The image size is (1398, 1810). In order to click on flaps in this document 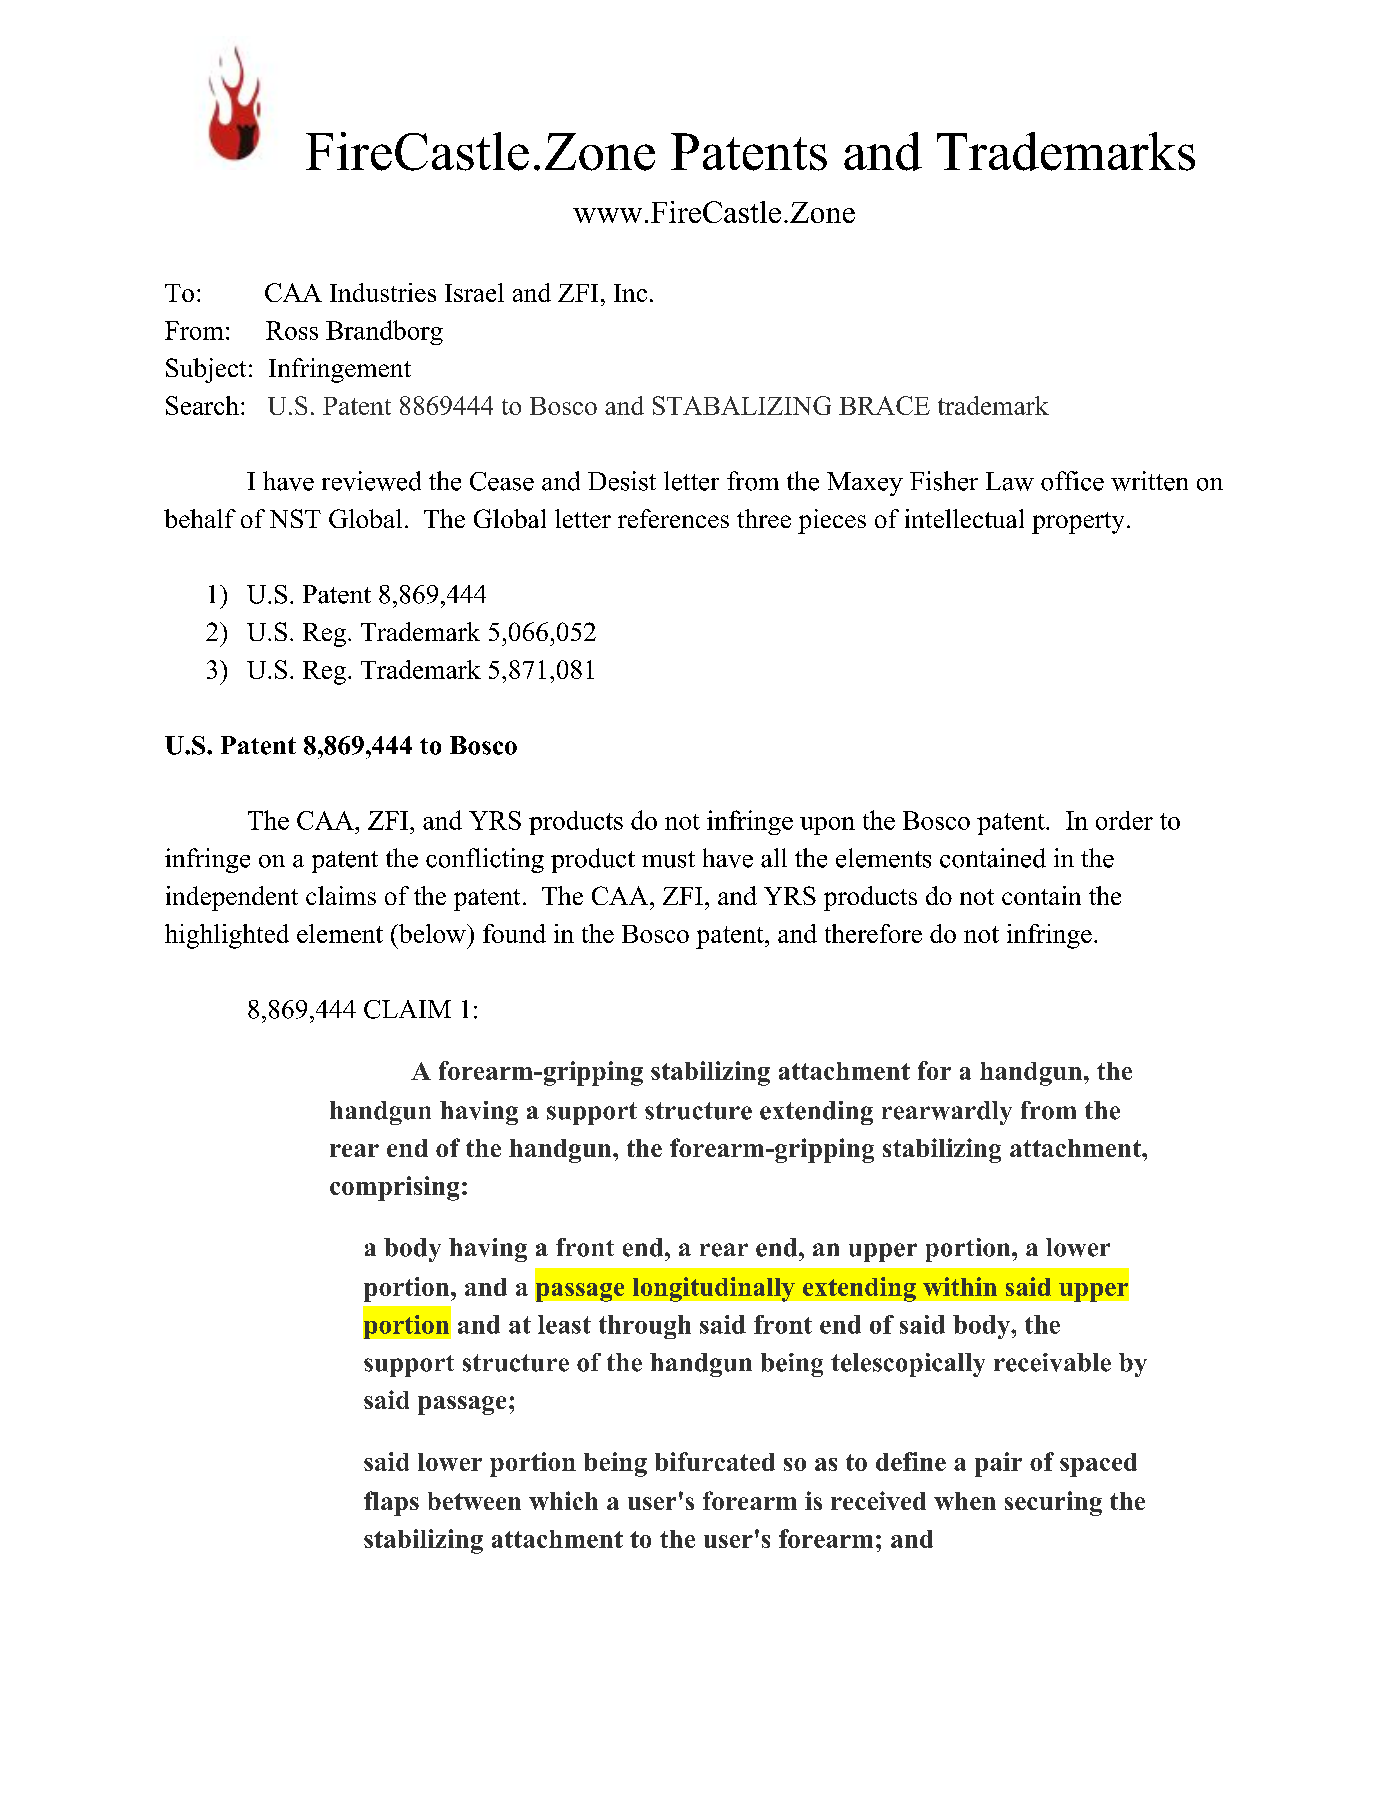, I will do `click(391, 1503)`.
